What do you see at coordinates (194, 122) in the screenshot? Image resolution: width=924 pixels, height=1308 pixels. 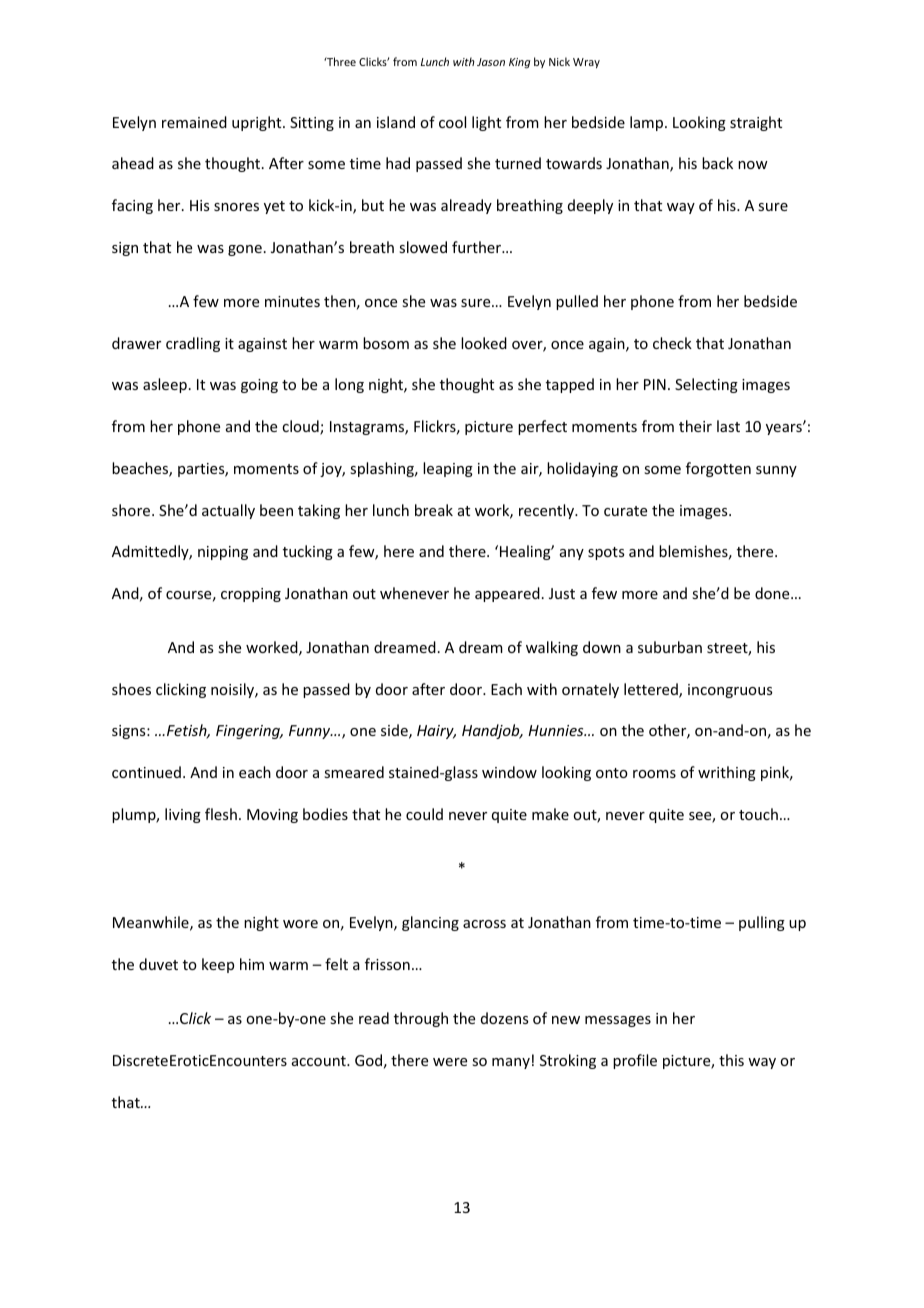 I see `remained` at bounding box center [194, 122].
